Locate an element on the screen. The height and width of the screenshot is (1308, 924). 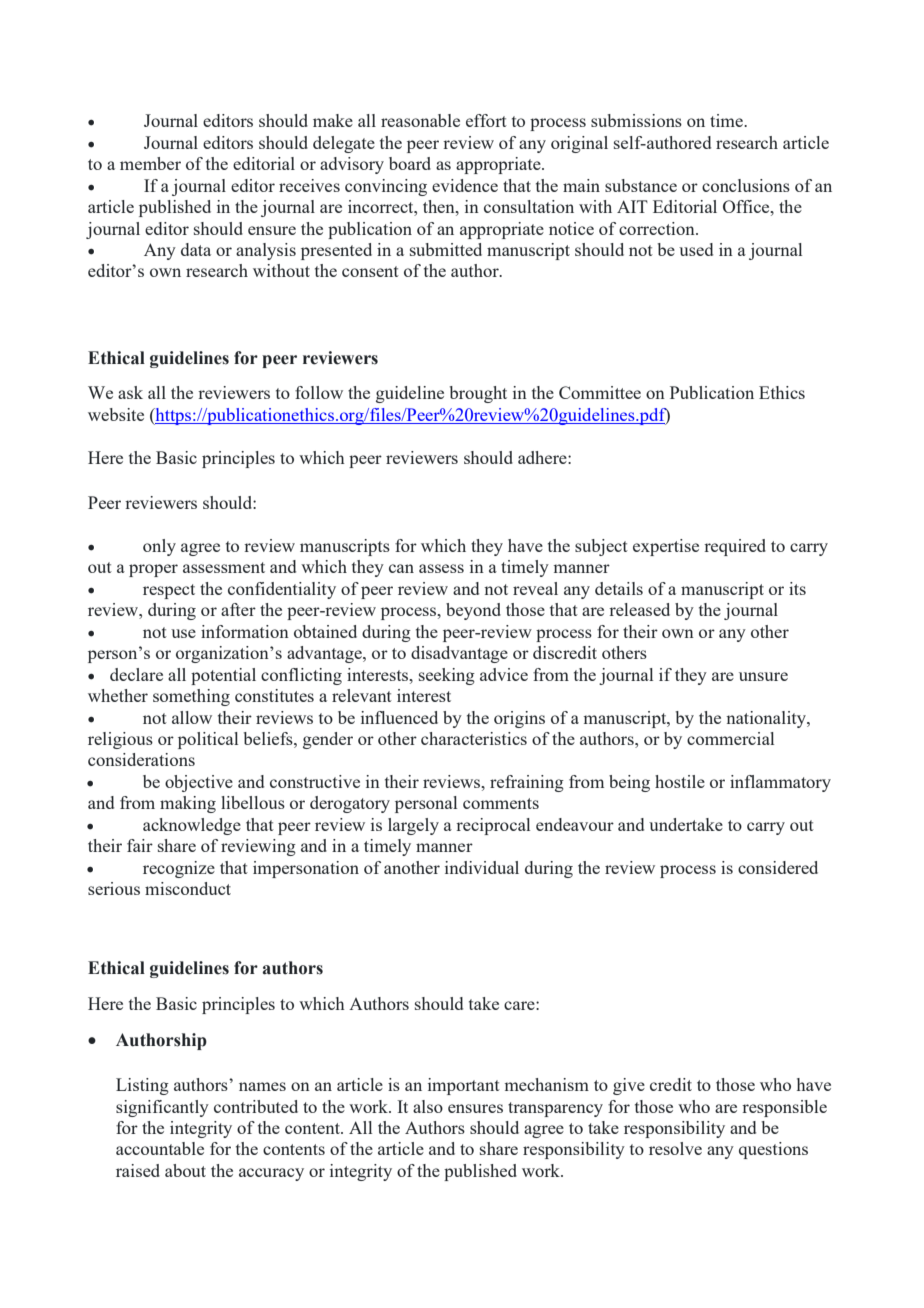
brought is located at coordinates (478, 394).
